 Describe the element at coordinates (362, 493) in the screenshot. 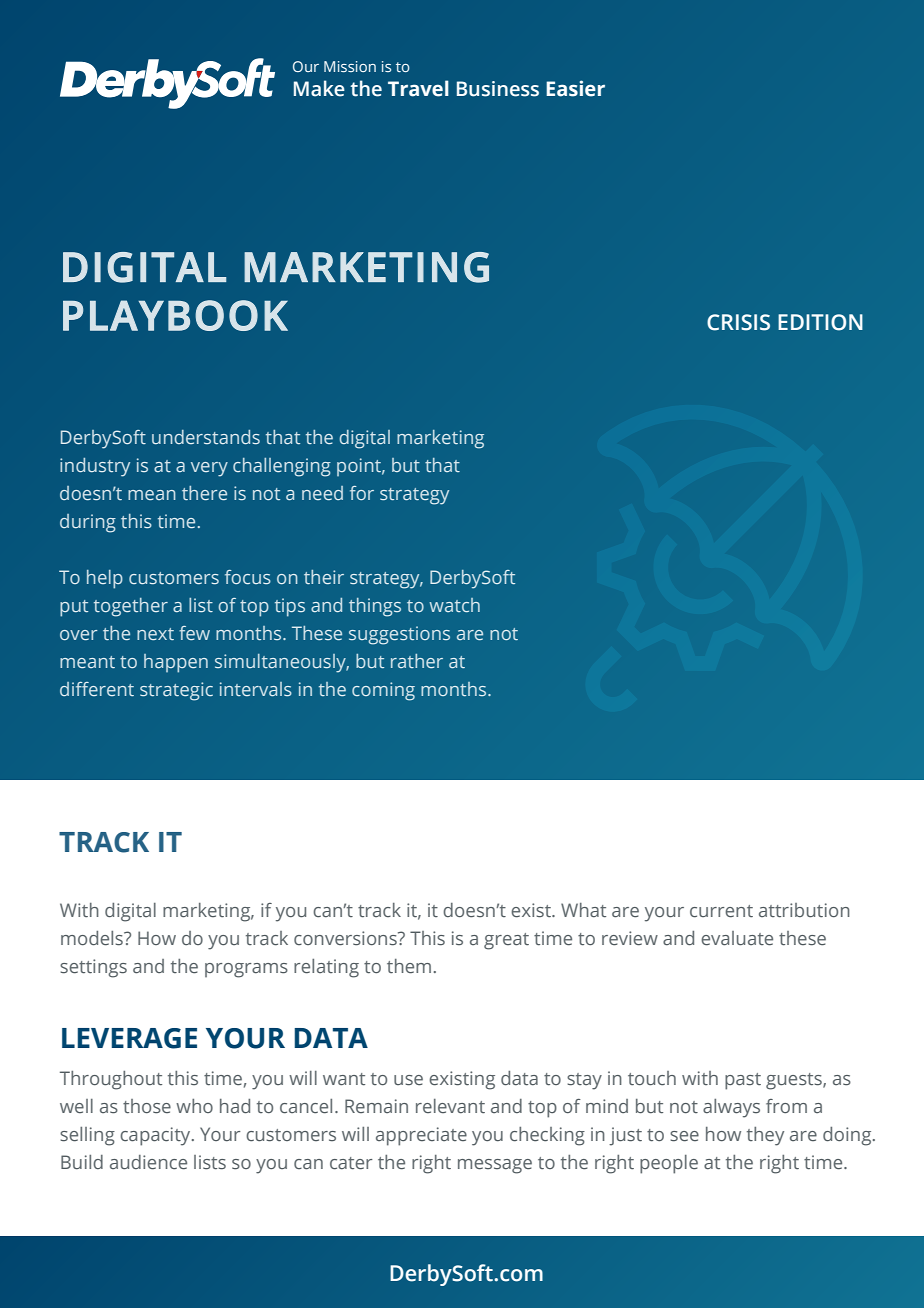

I see `for` at that location.
